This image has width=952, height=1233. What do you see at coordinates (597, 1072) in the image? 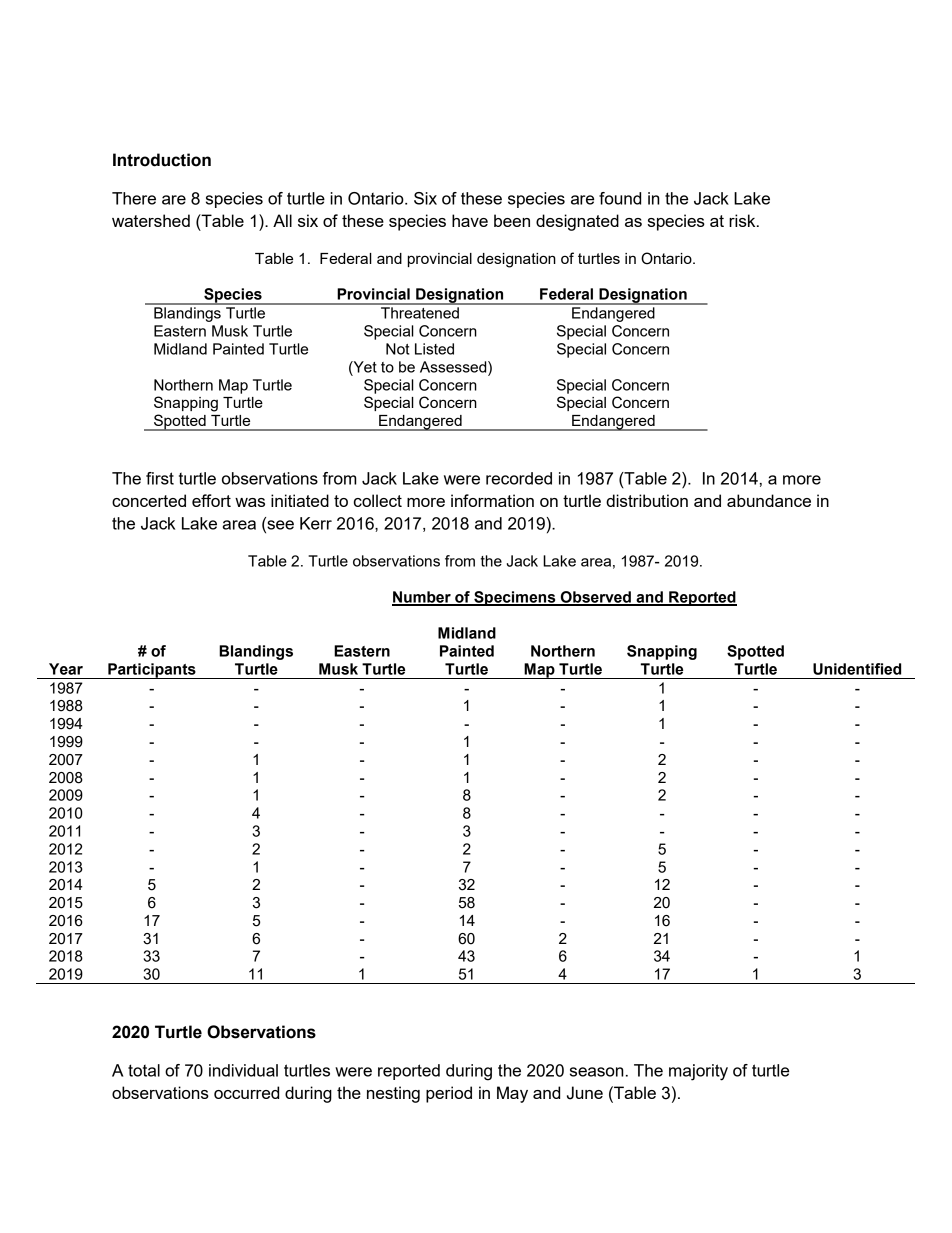
I see `season` at bounding box center [597, 1072].
